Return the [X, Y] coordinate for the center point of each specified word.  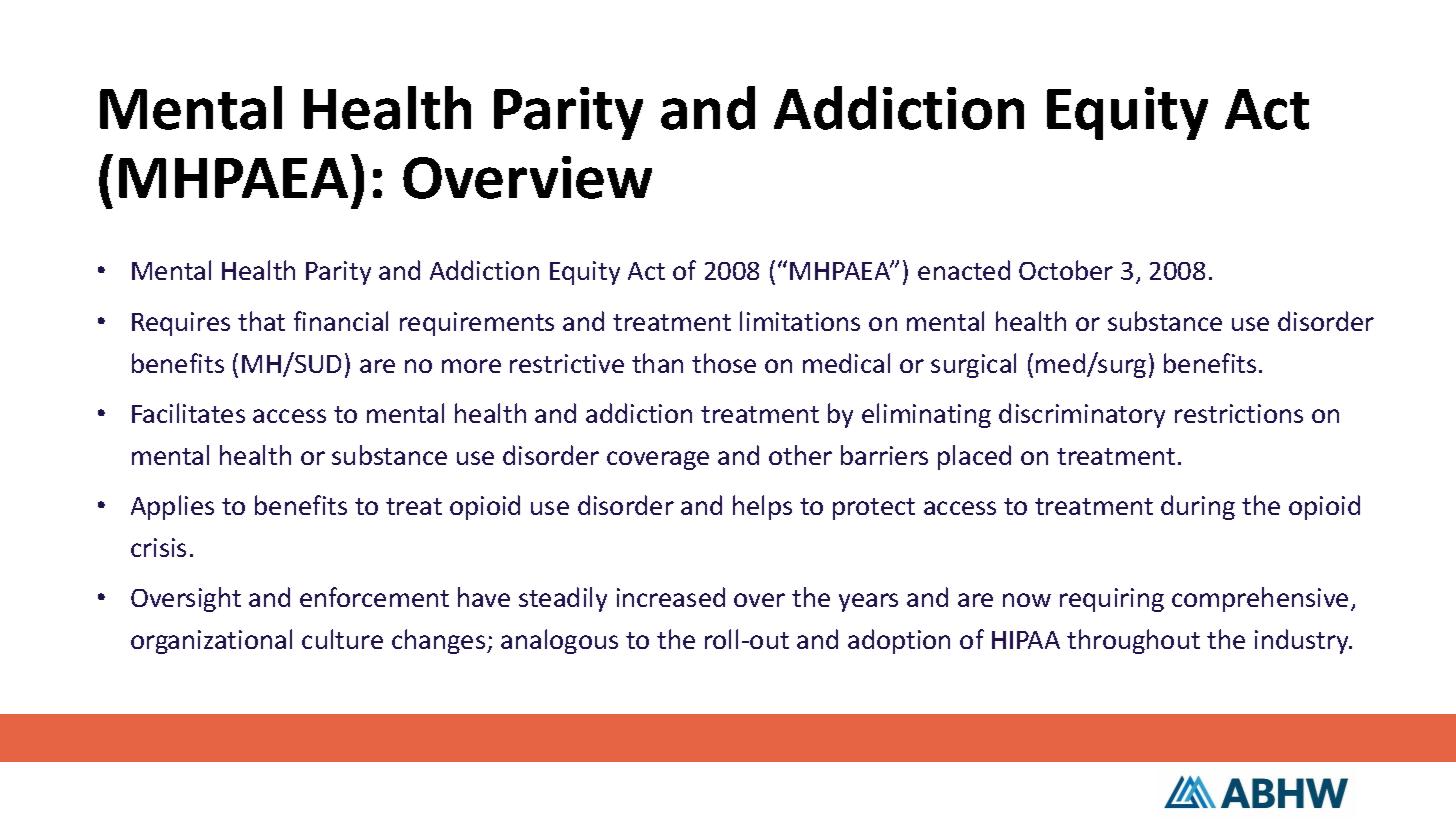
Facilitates [188, 413]
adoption [899, 641]
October [1066, 270]
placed [974, 457]
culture [342, 639]
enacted [964, 270]
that [261, 321]
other [800, 455]
